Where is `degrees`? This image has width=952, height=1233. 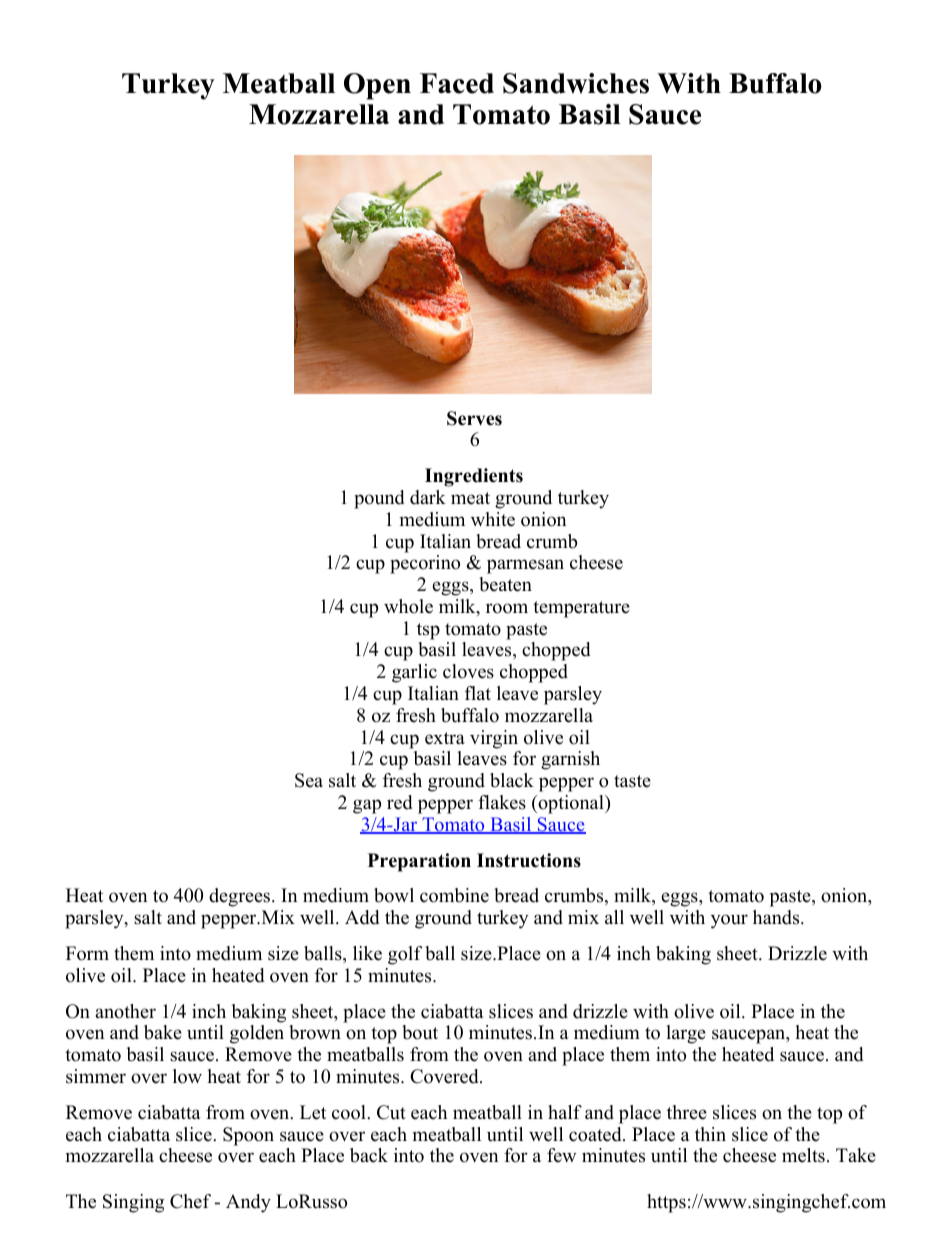 degrees is located at coordinates (241, 897).
